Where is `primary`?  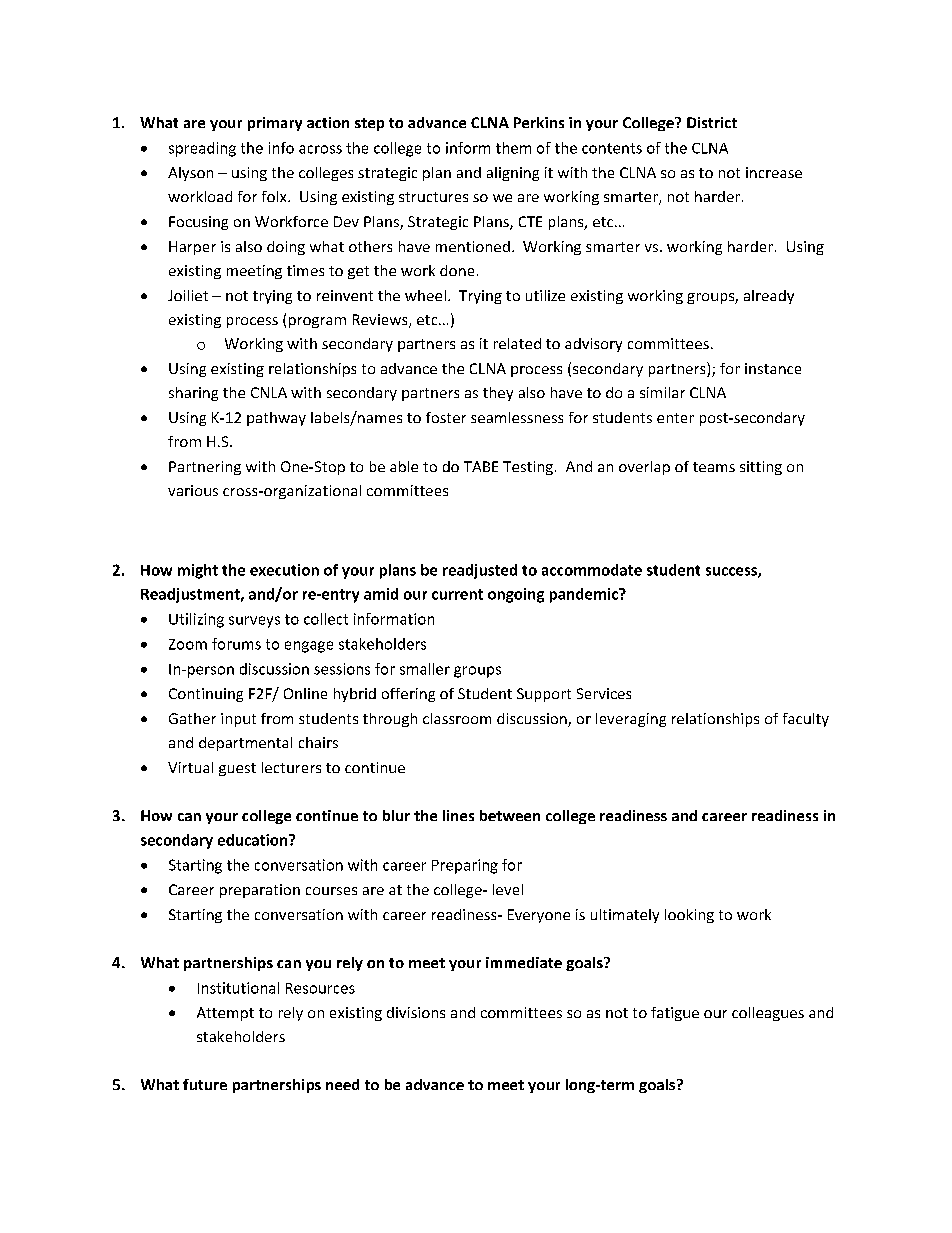
primary is located at coordinates (275, 124).
